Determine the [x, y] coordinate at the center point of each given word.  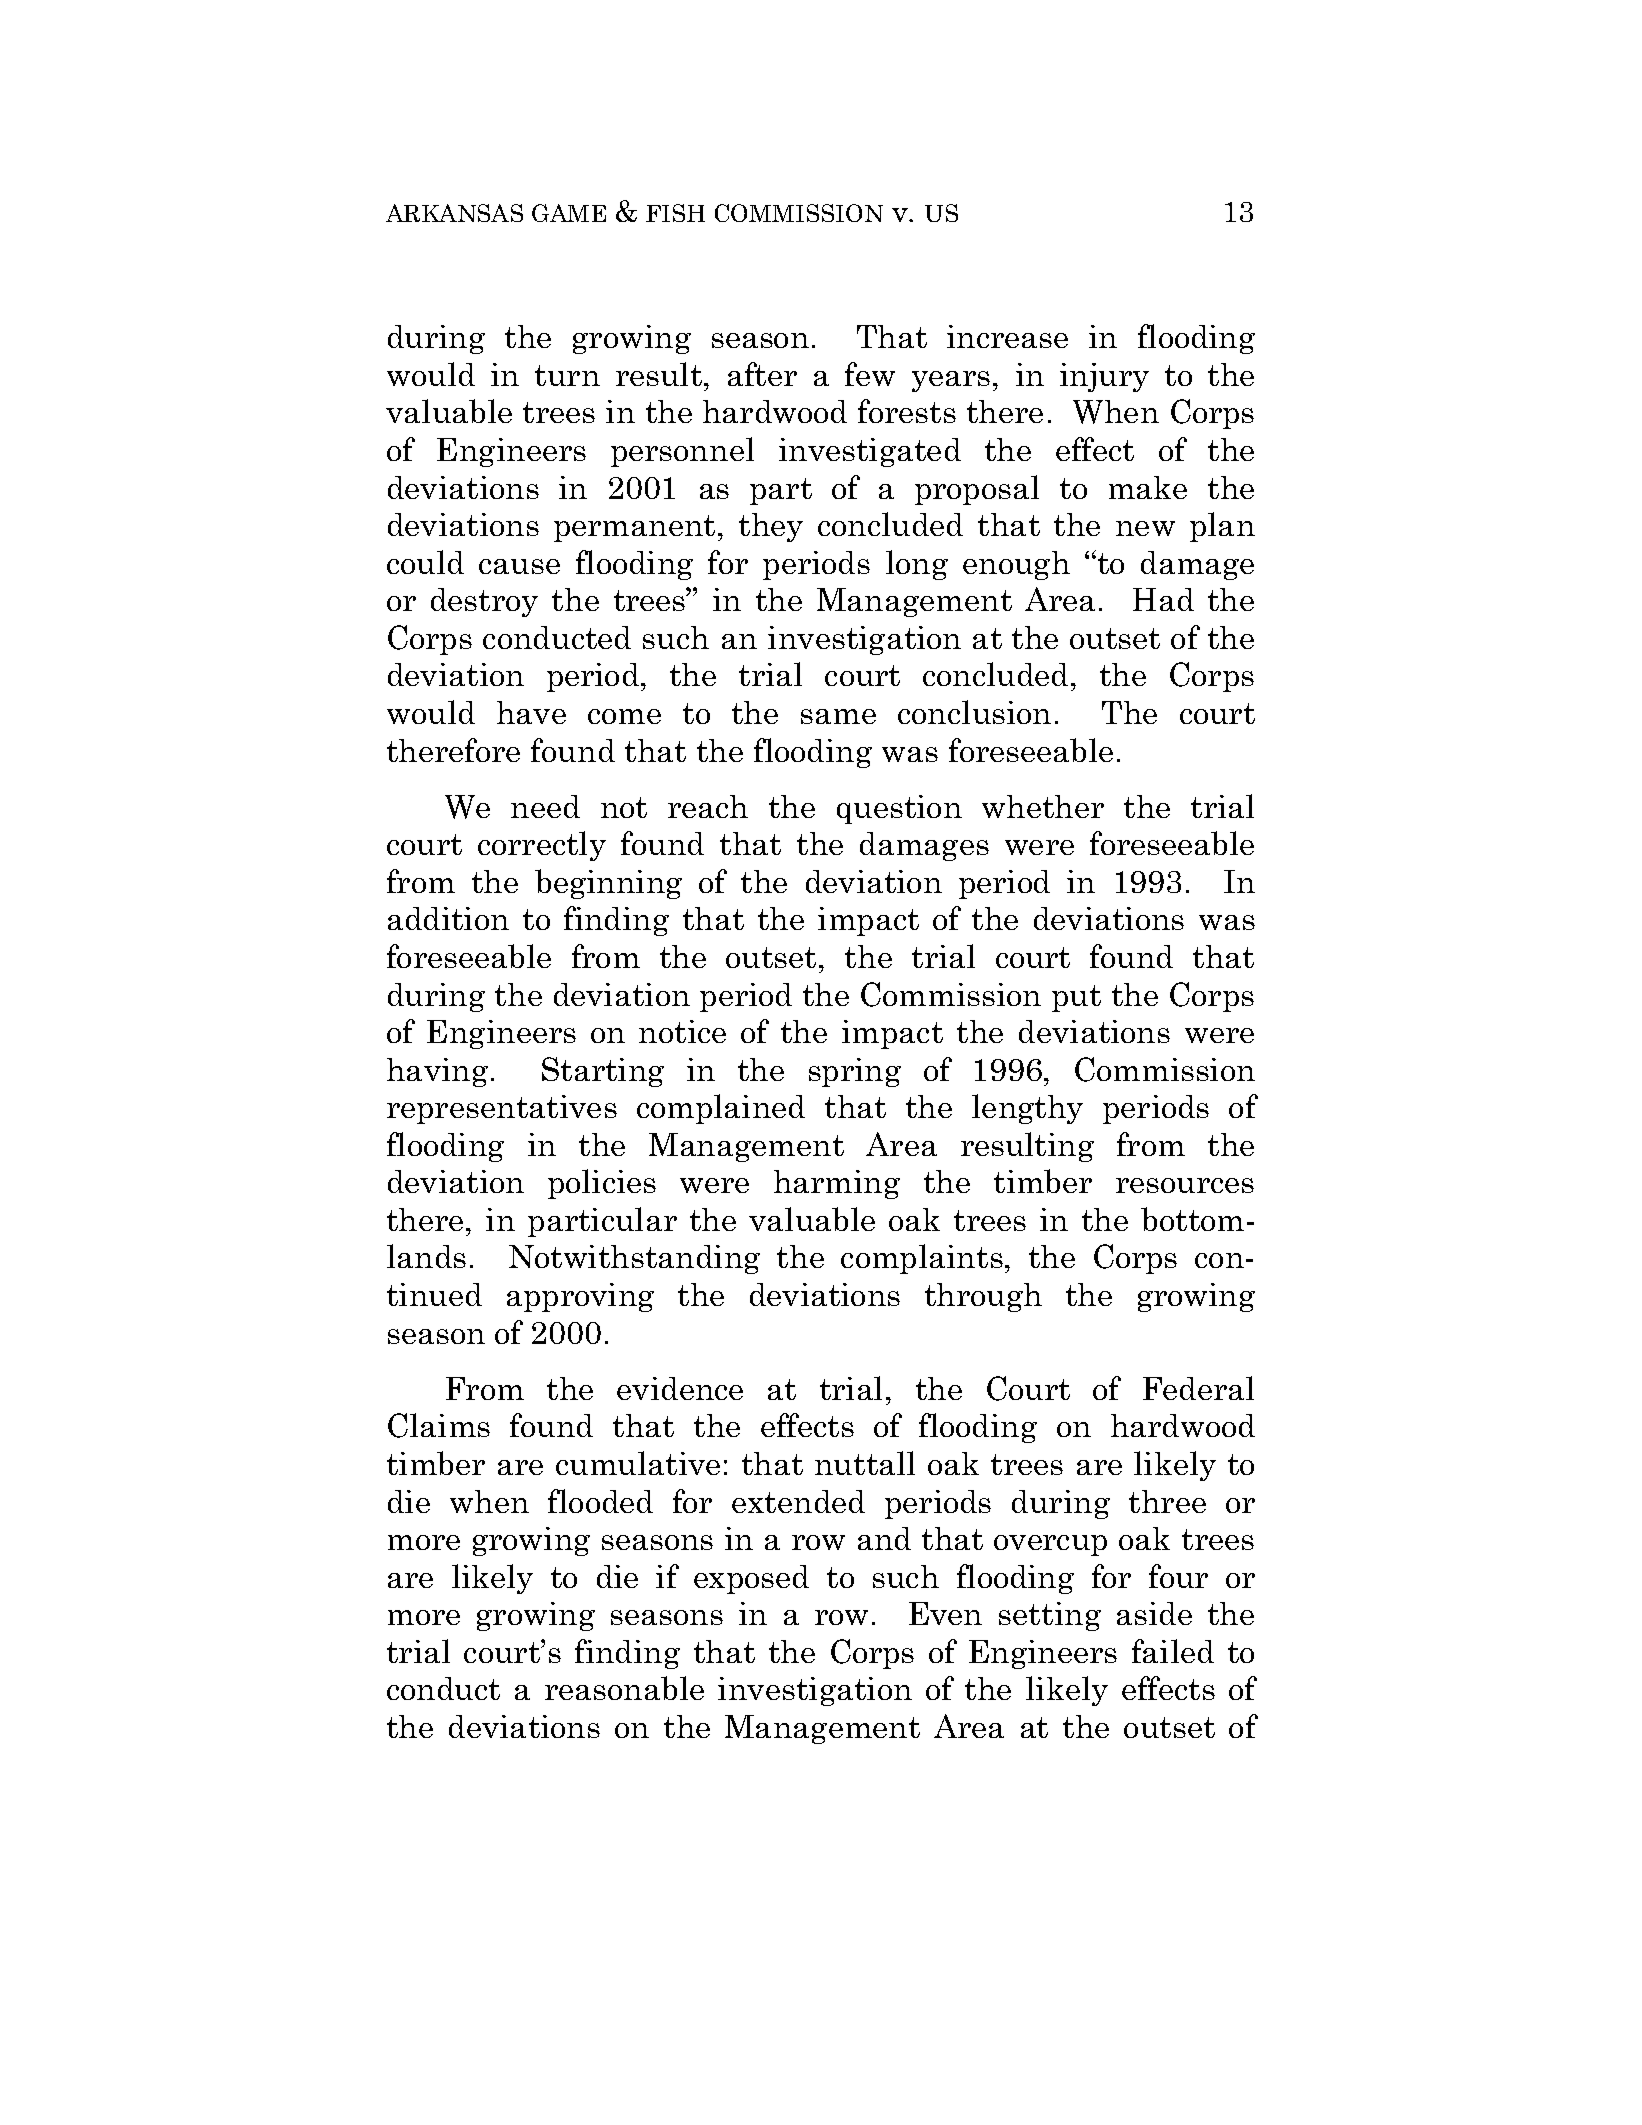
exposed [751, 1579]
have [531, 712]
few [870, 374]
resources [1185, 1185]
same [838, 716]
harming [837, 1184]
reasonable [624, 1688]
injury [1104, 377]
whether [1043, 806]
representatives [502, 1109]
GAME [569, 213]
